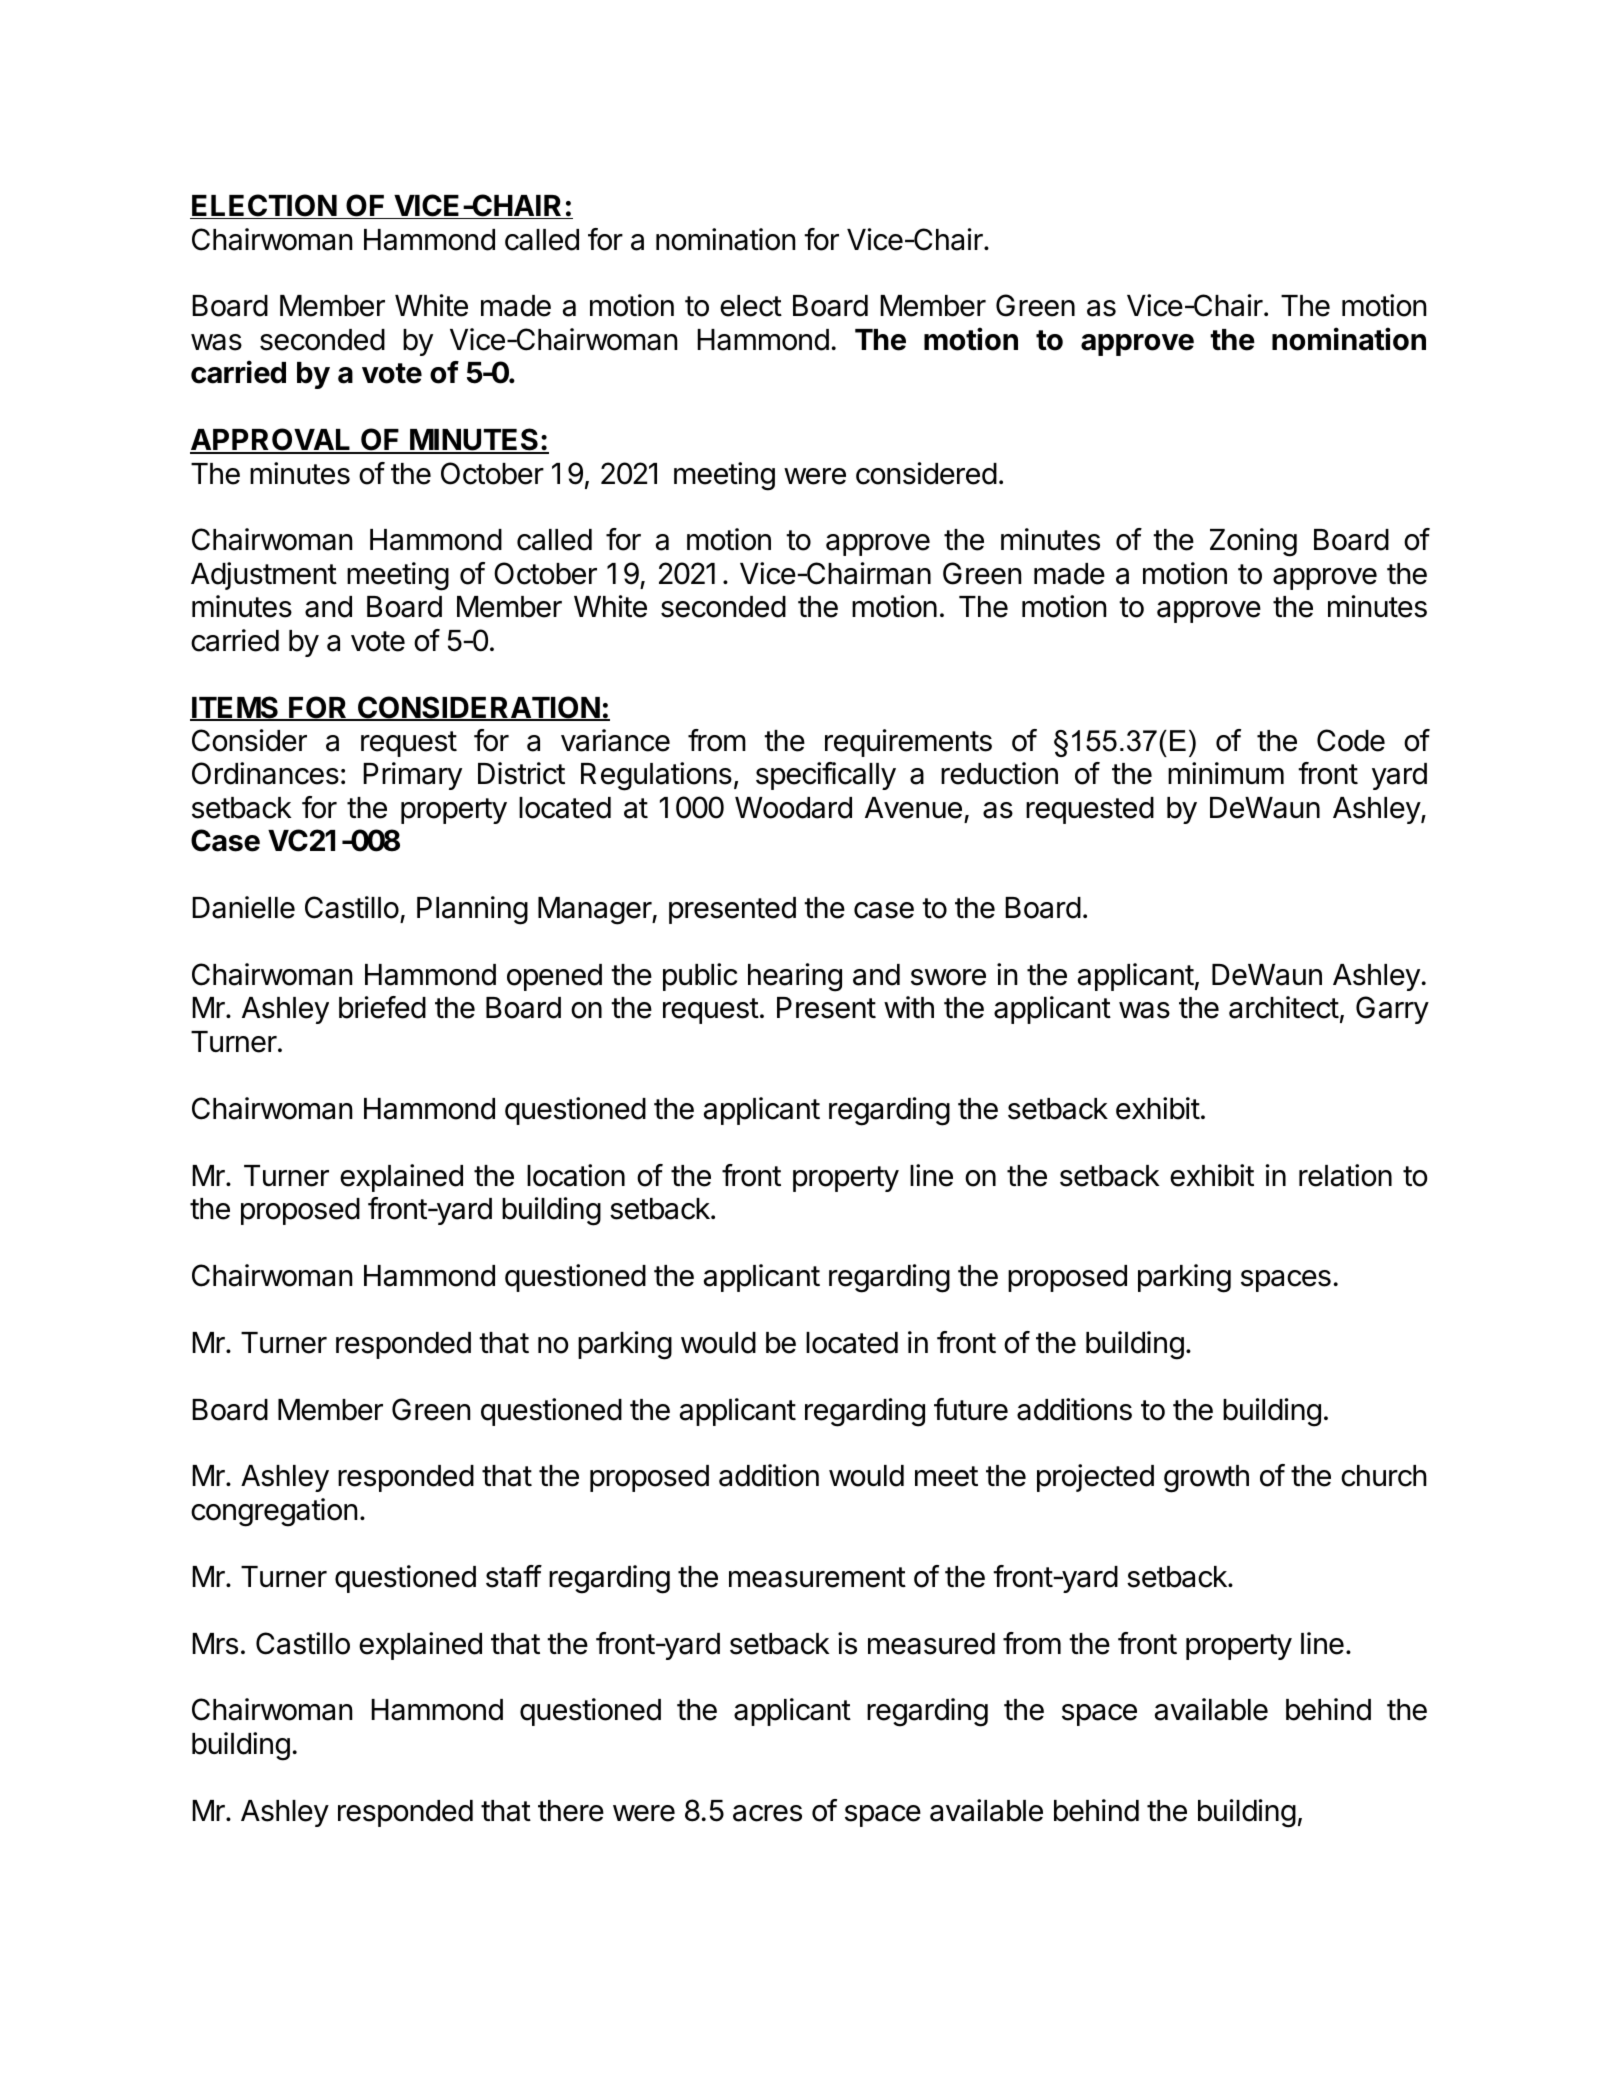  I want to click on growth, so click(1206, 1479).
